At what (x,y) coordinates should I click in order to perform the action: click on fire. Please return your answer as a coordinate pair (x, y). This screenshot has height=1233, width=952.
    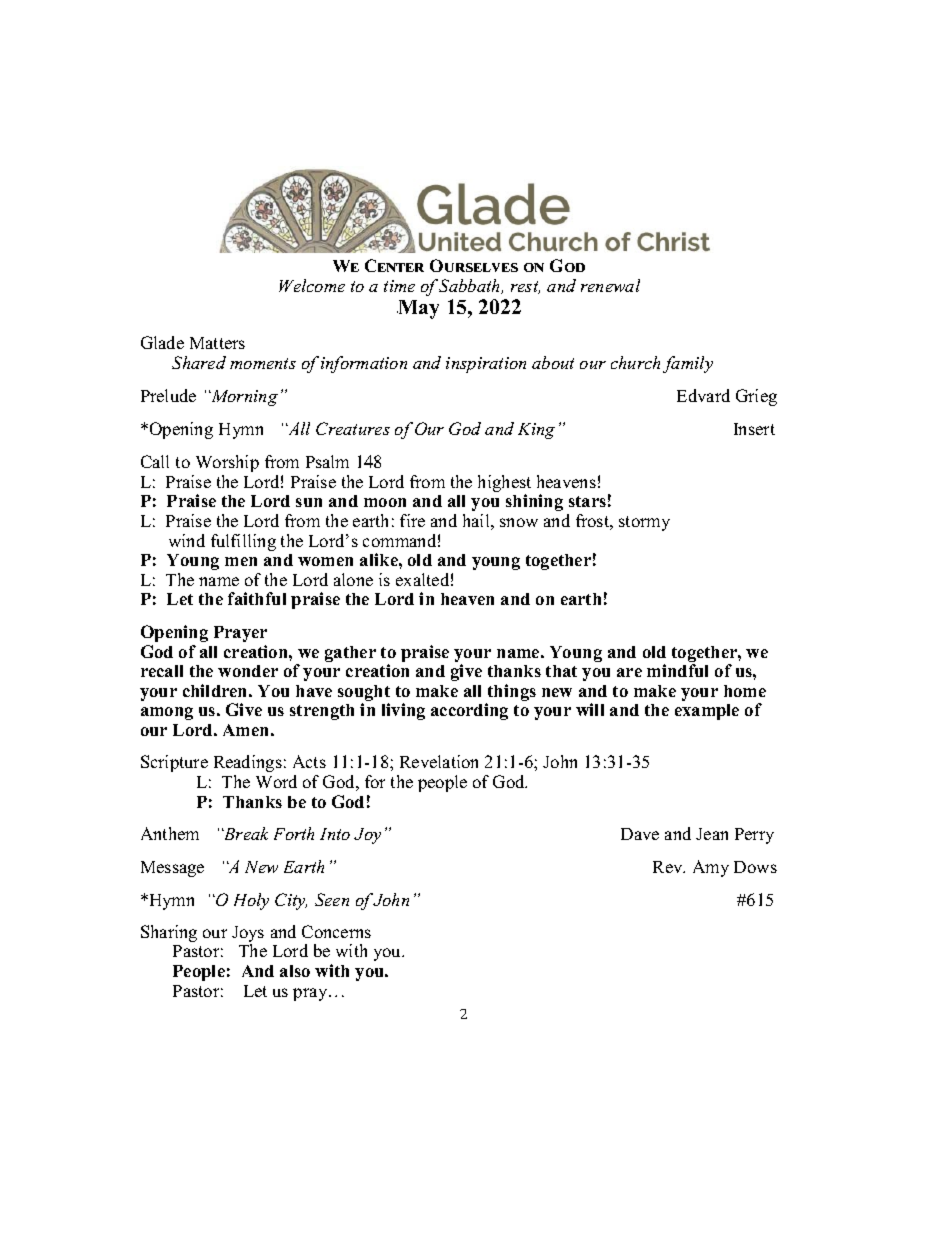
    Looking at the image, I should click on (412, 520).
